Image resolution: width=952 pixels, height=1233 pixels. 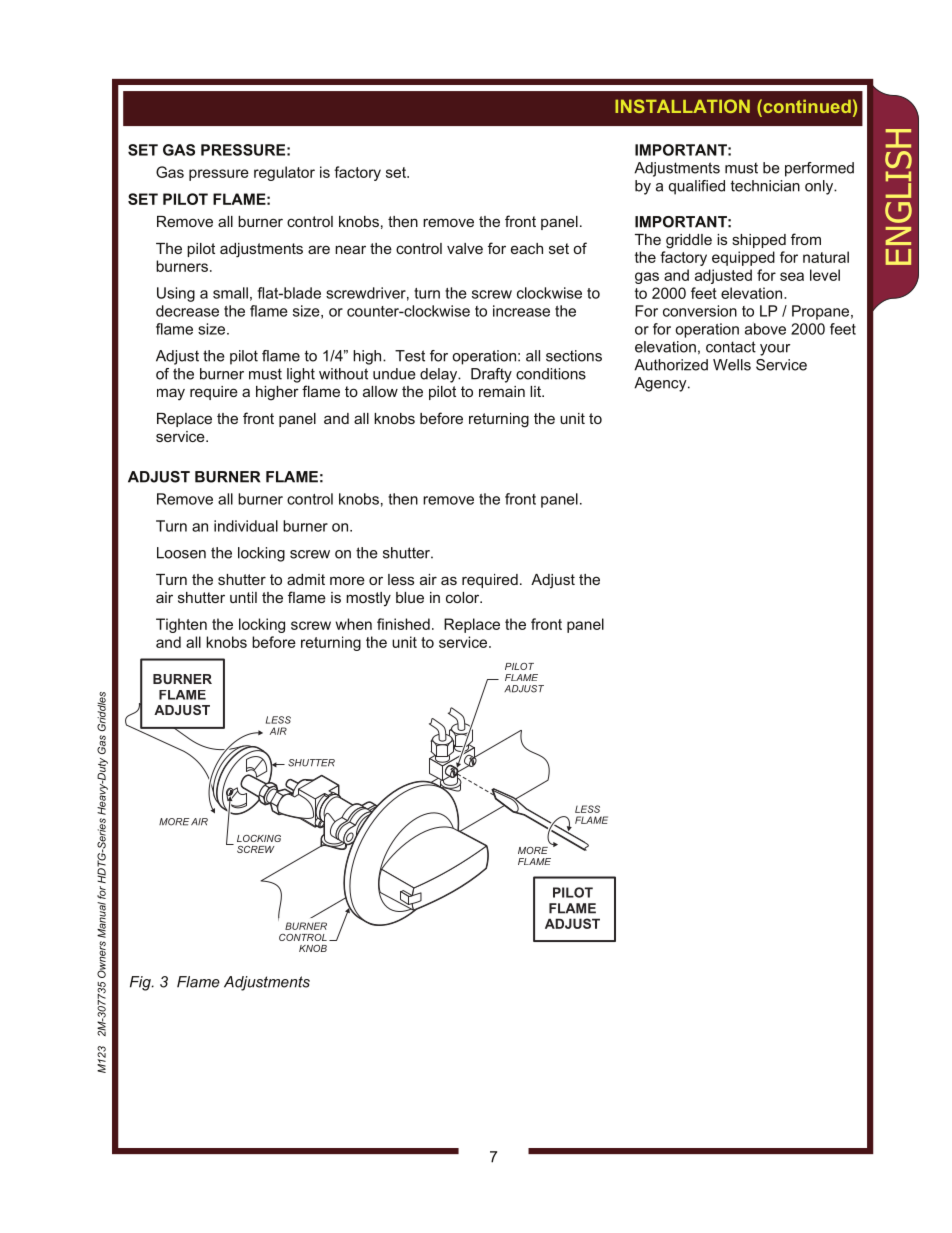 I want to click on Wells, so click(x=732, y=365).
